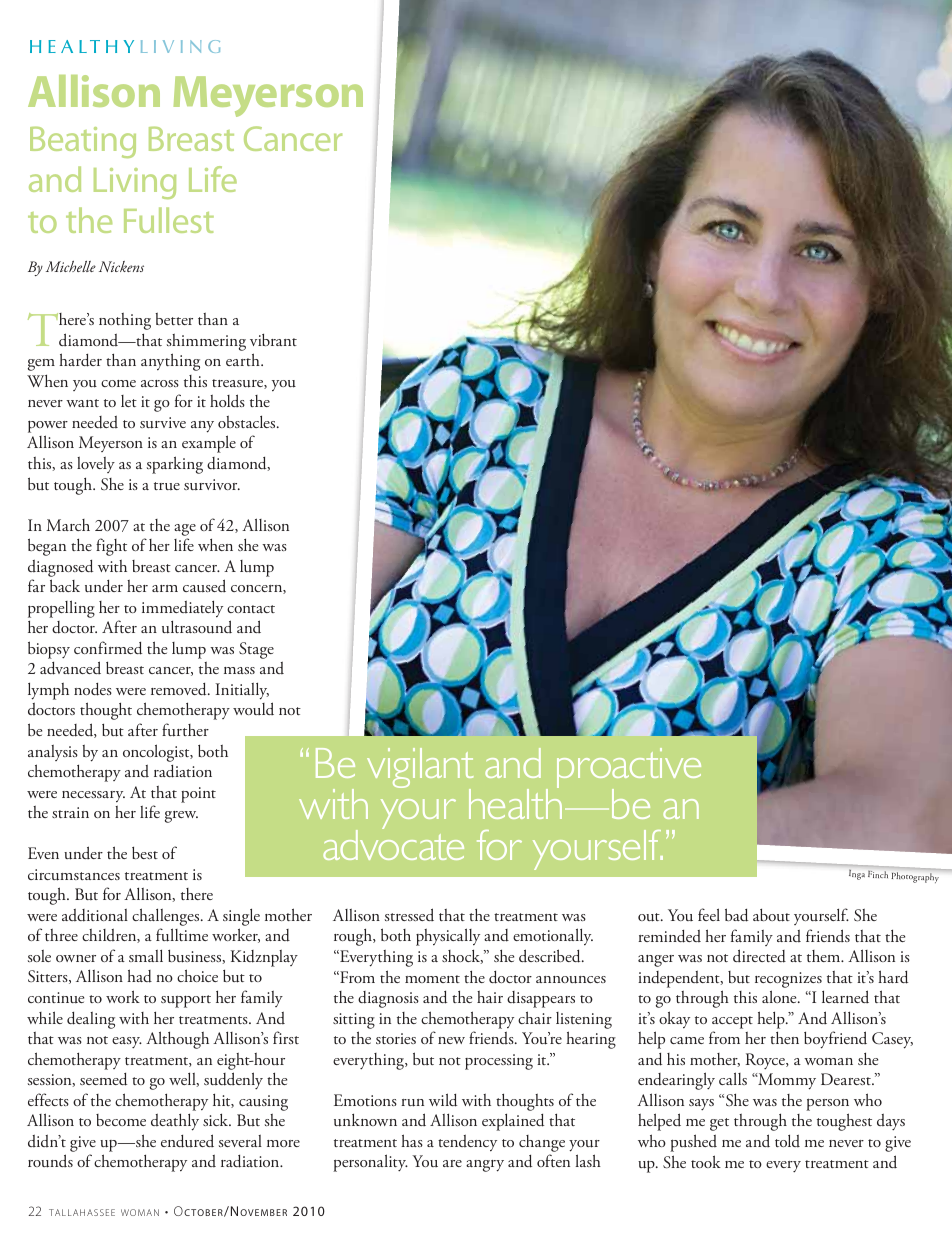 The height and width of the screenshot is (1237, 952). Describe the element at coordinates (393, 843) in the screenshot. I see `advocate` at that location.
